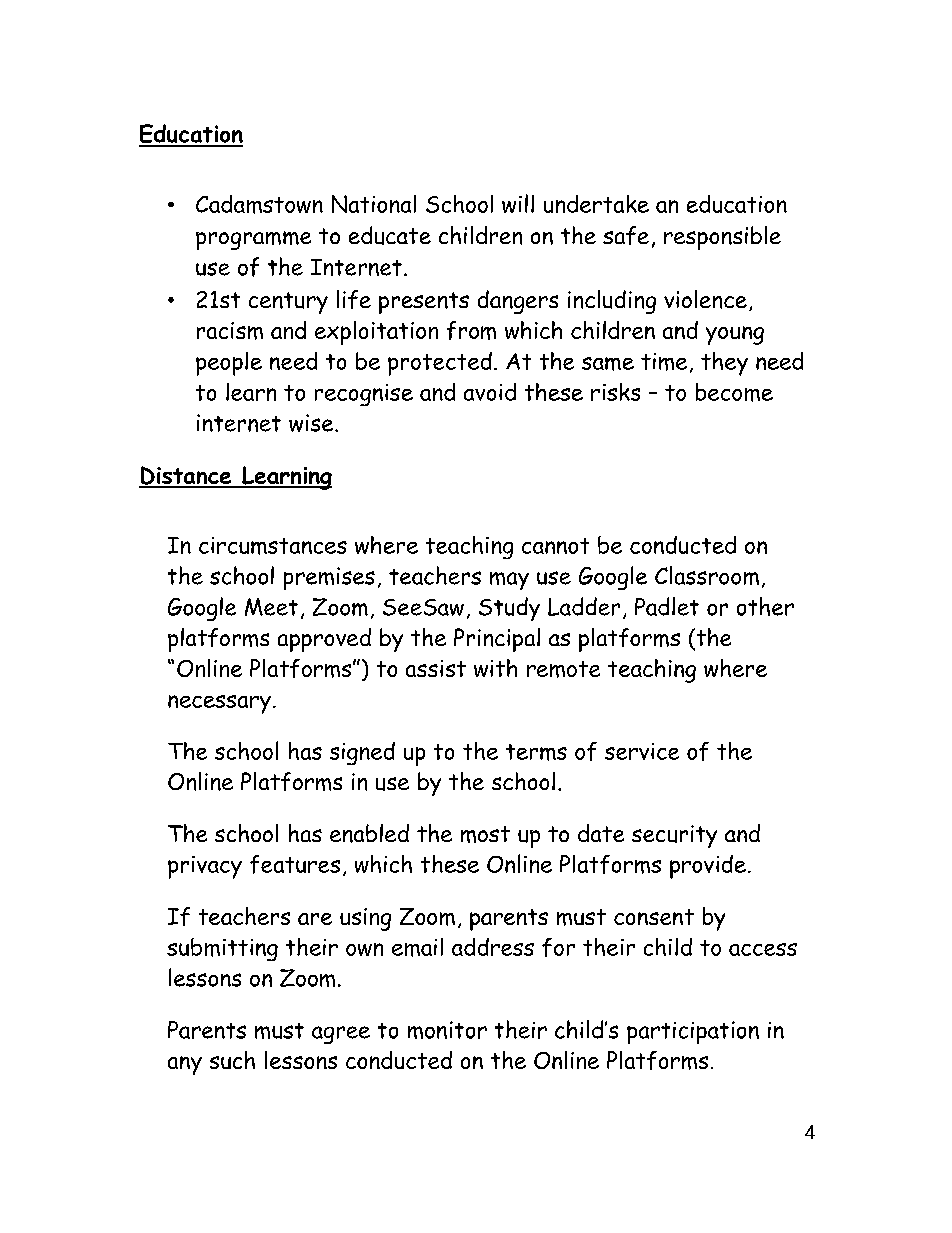 This page has width=952, height=1233. Describe the element at coordinates (518, 203) in the page. I see `will` at that location.
